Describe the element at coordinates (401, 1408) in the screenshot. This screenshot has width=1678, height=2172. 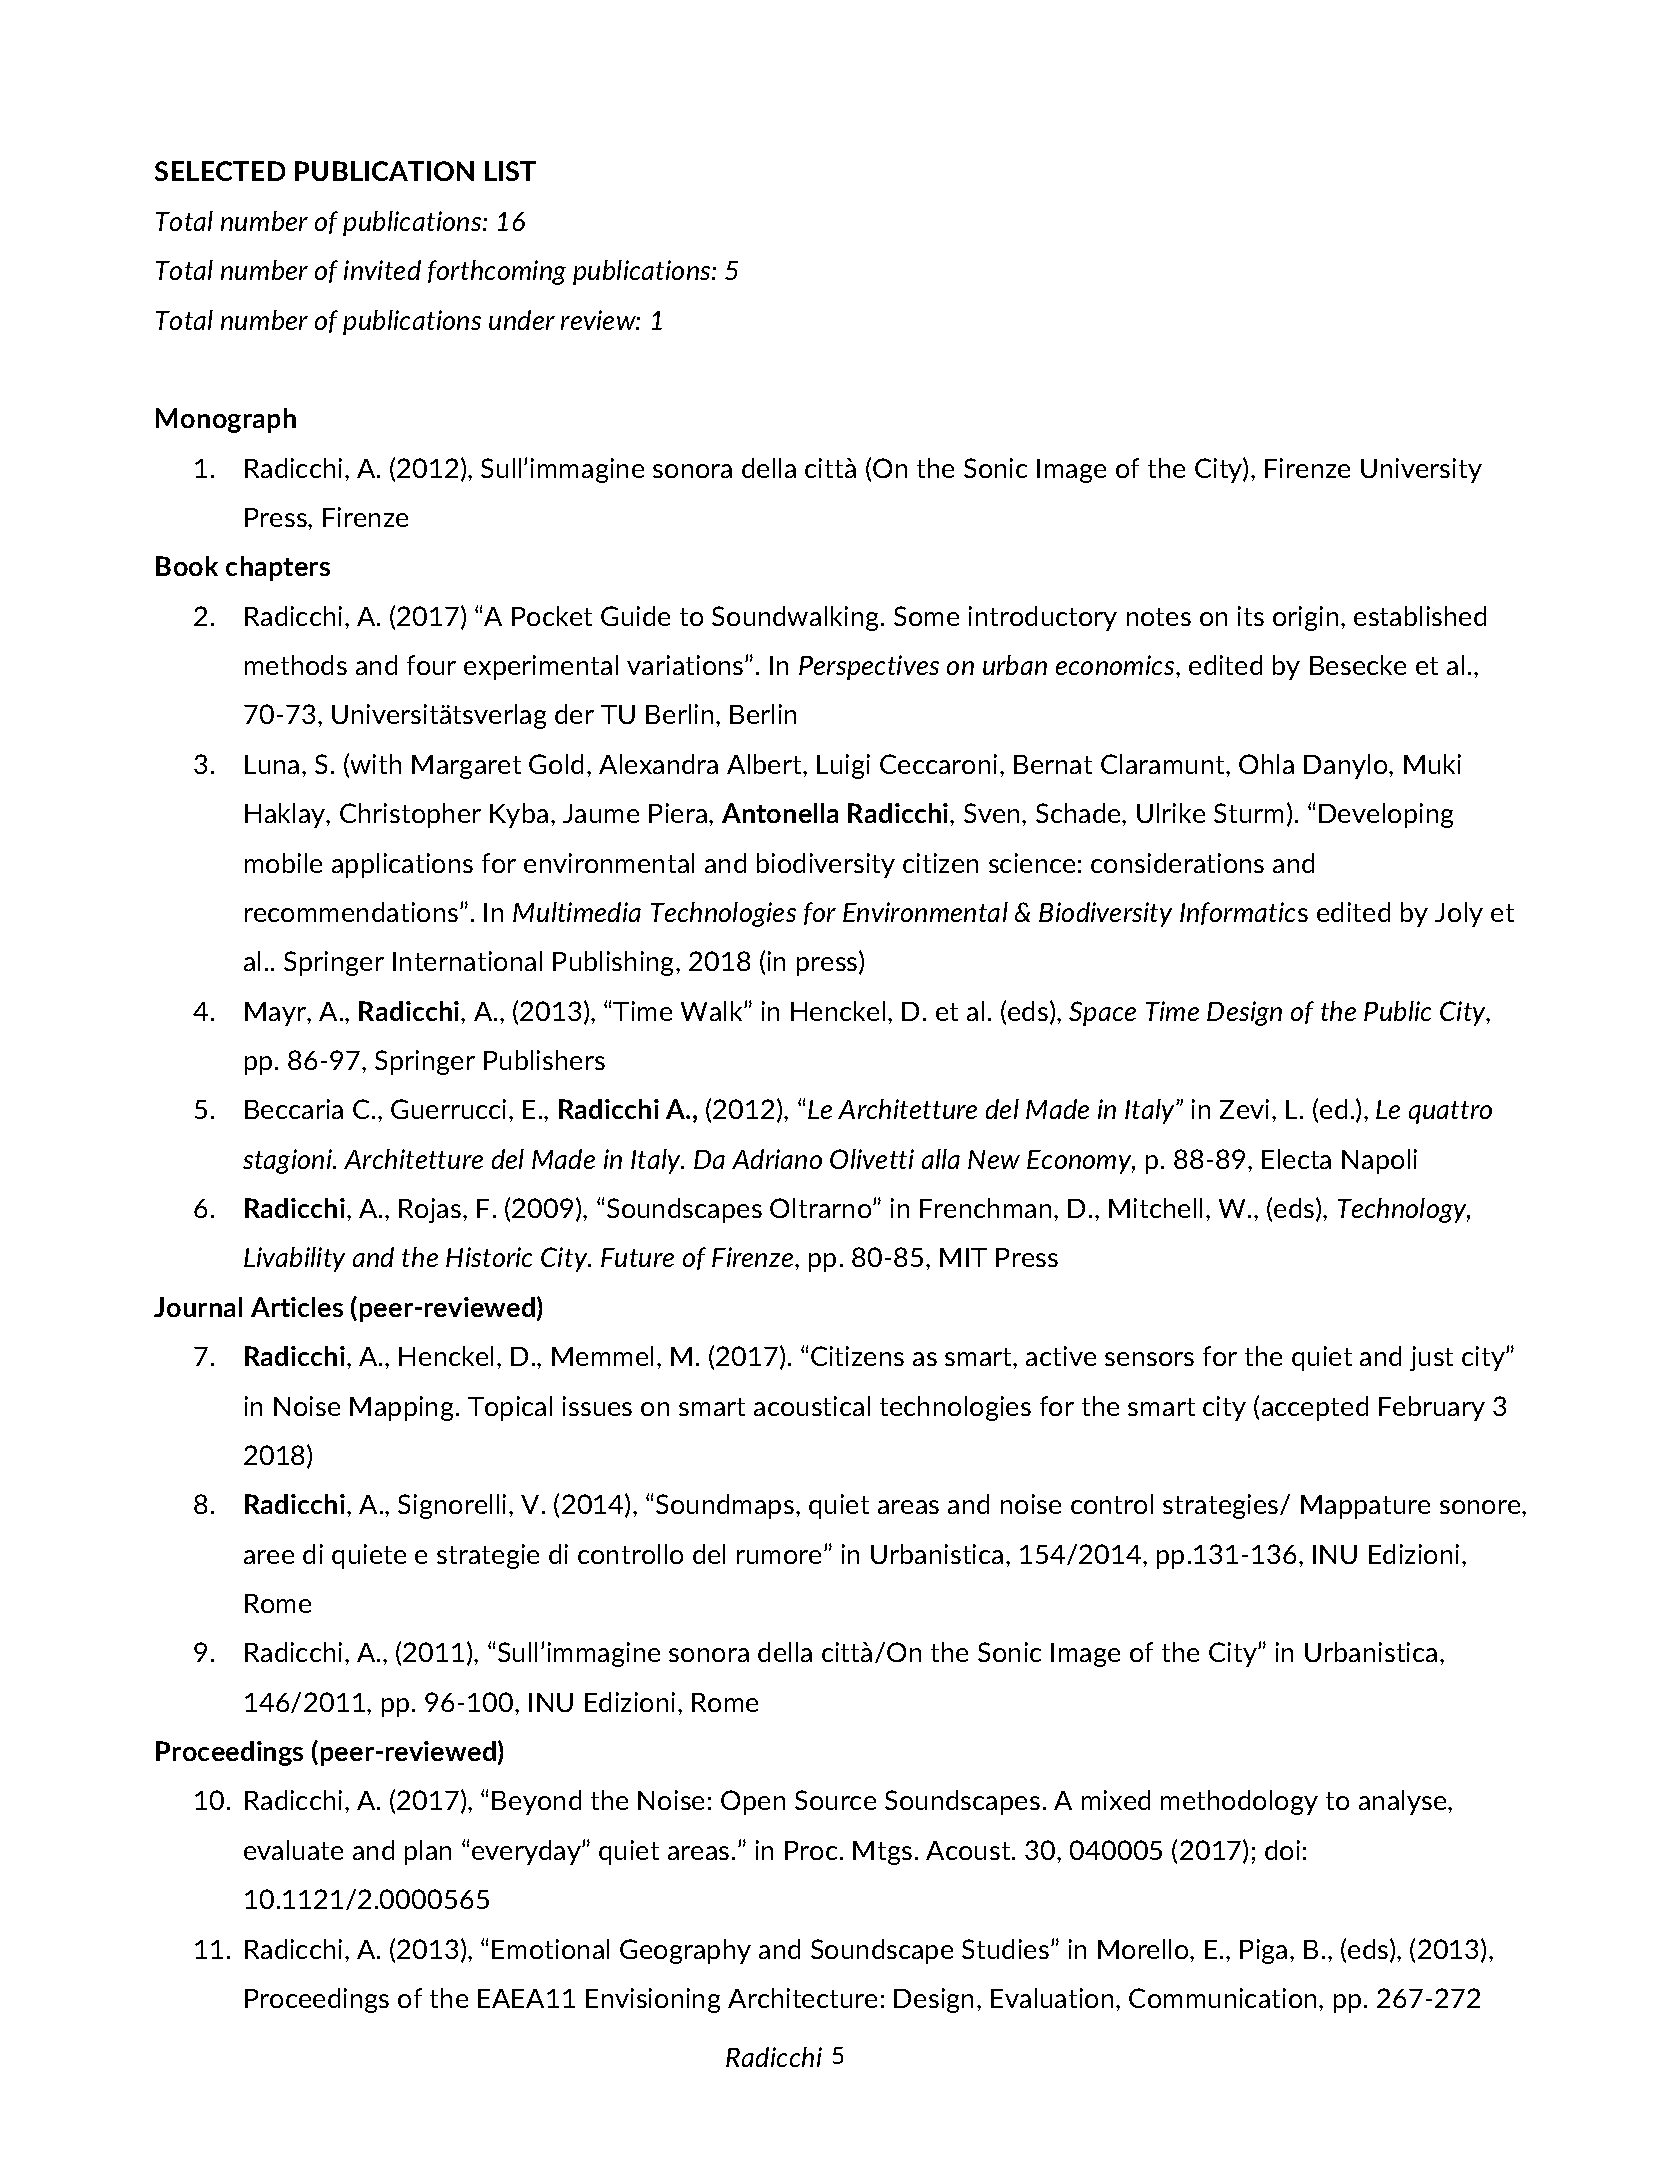
I see `Mapping` at that location.
